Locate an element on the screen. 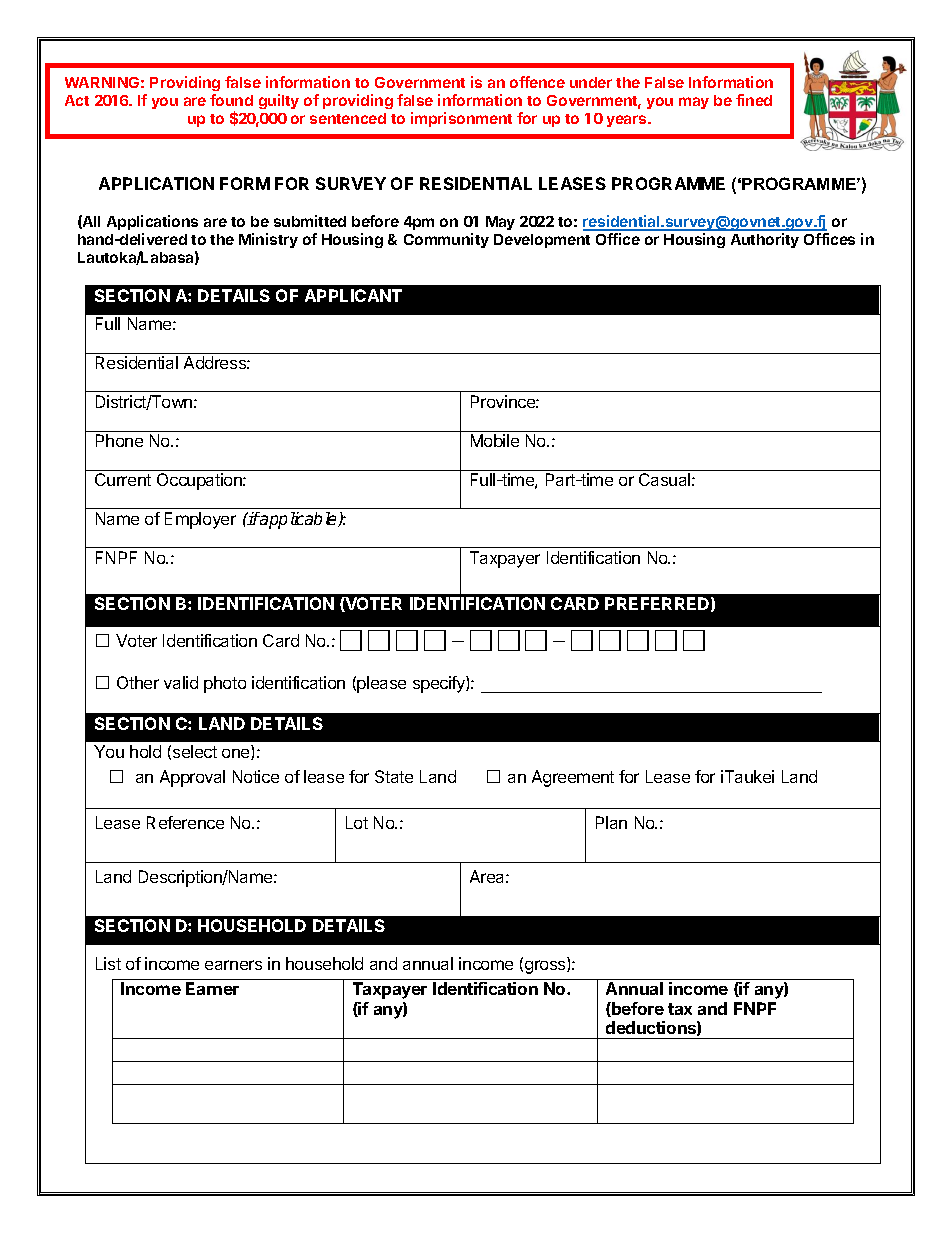  Mobile is located at coordinates (495, 440).
